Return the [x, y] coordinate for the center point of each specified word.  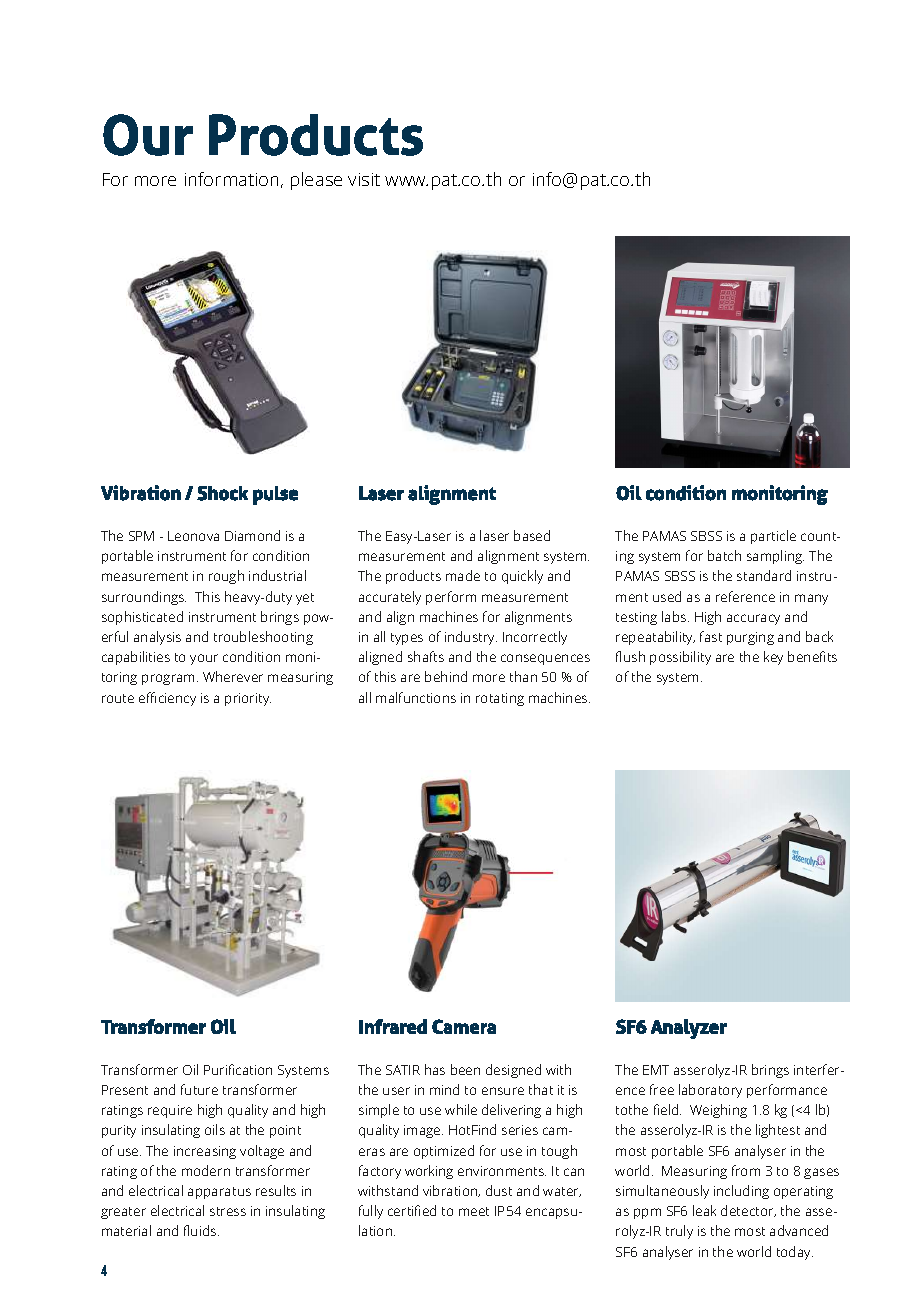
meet [474, 1211]
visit [364, 179]
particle [773, 537]
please [316, 181]
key [773, 658]
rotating [500, 699]
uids [205, 1230]
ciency [177, 699]
